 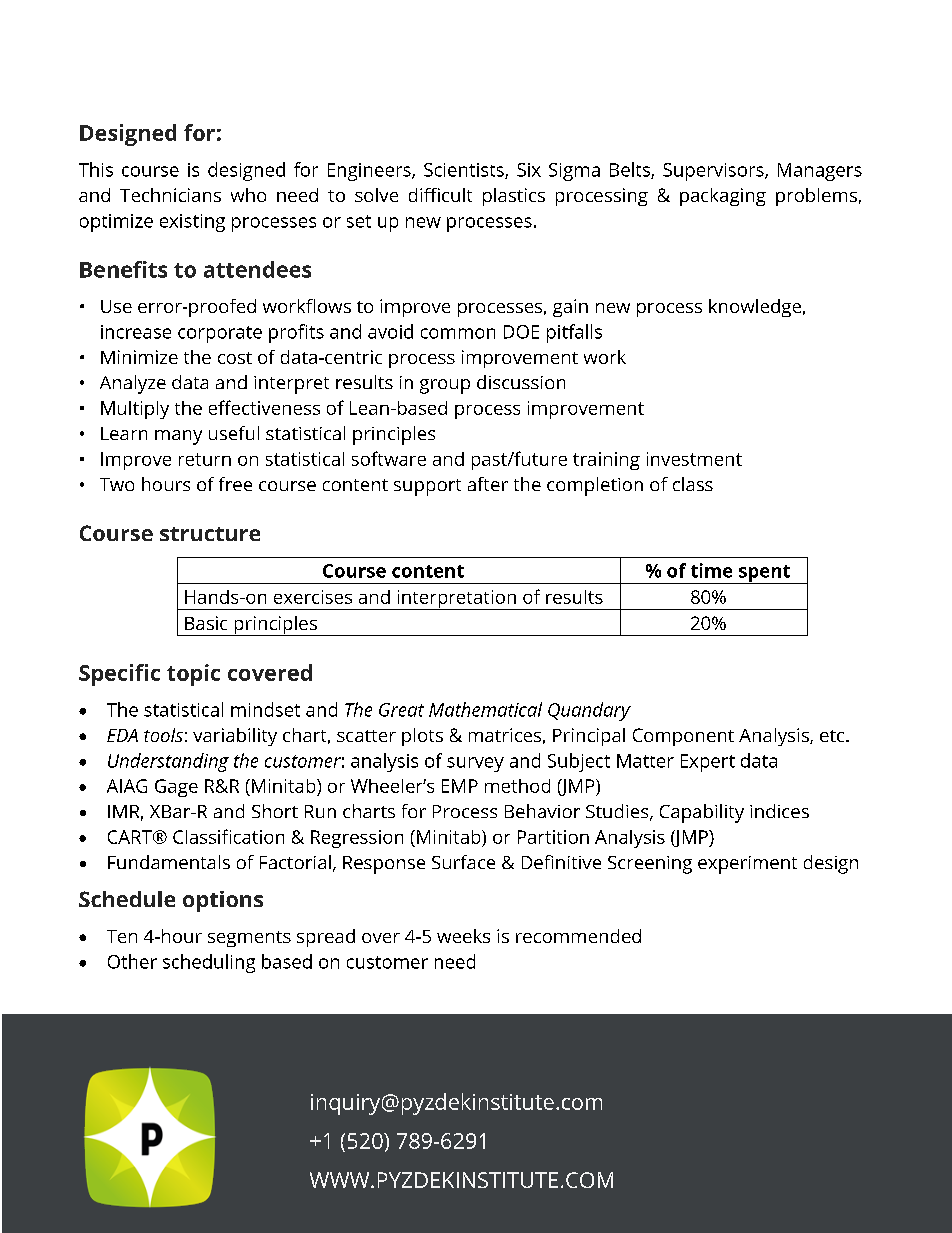 What do you see at coordinates (178, 437) in the image?
I see `many` at bounding box center [178, 437].
